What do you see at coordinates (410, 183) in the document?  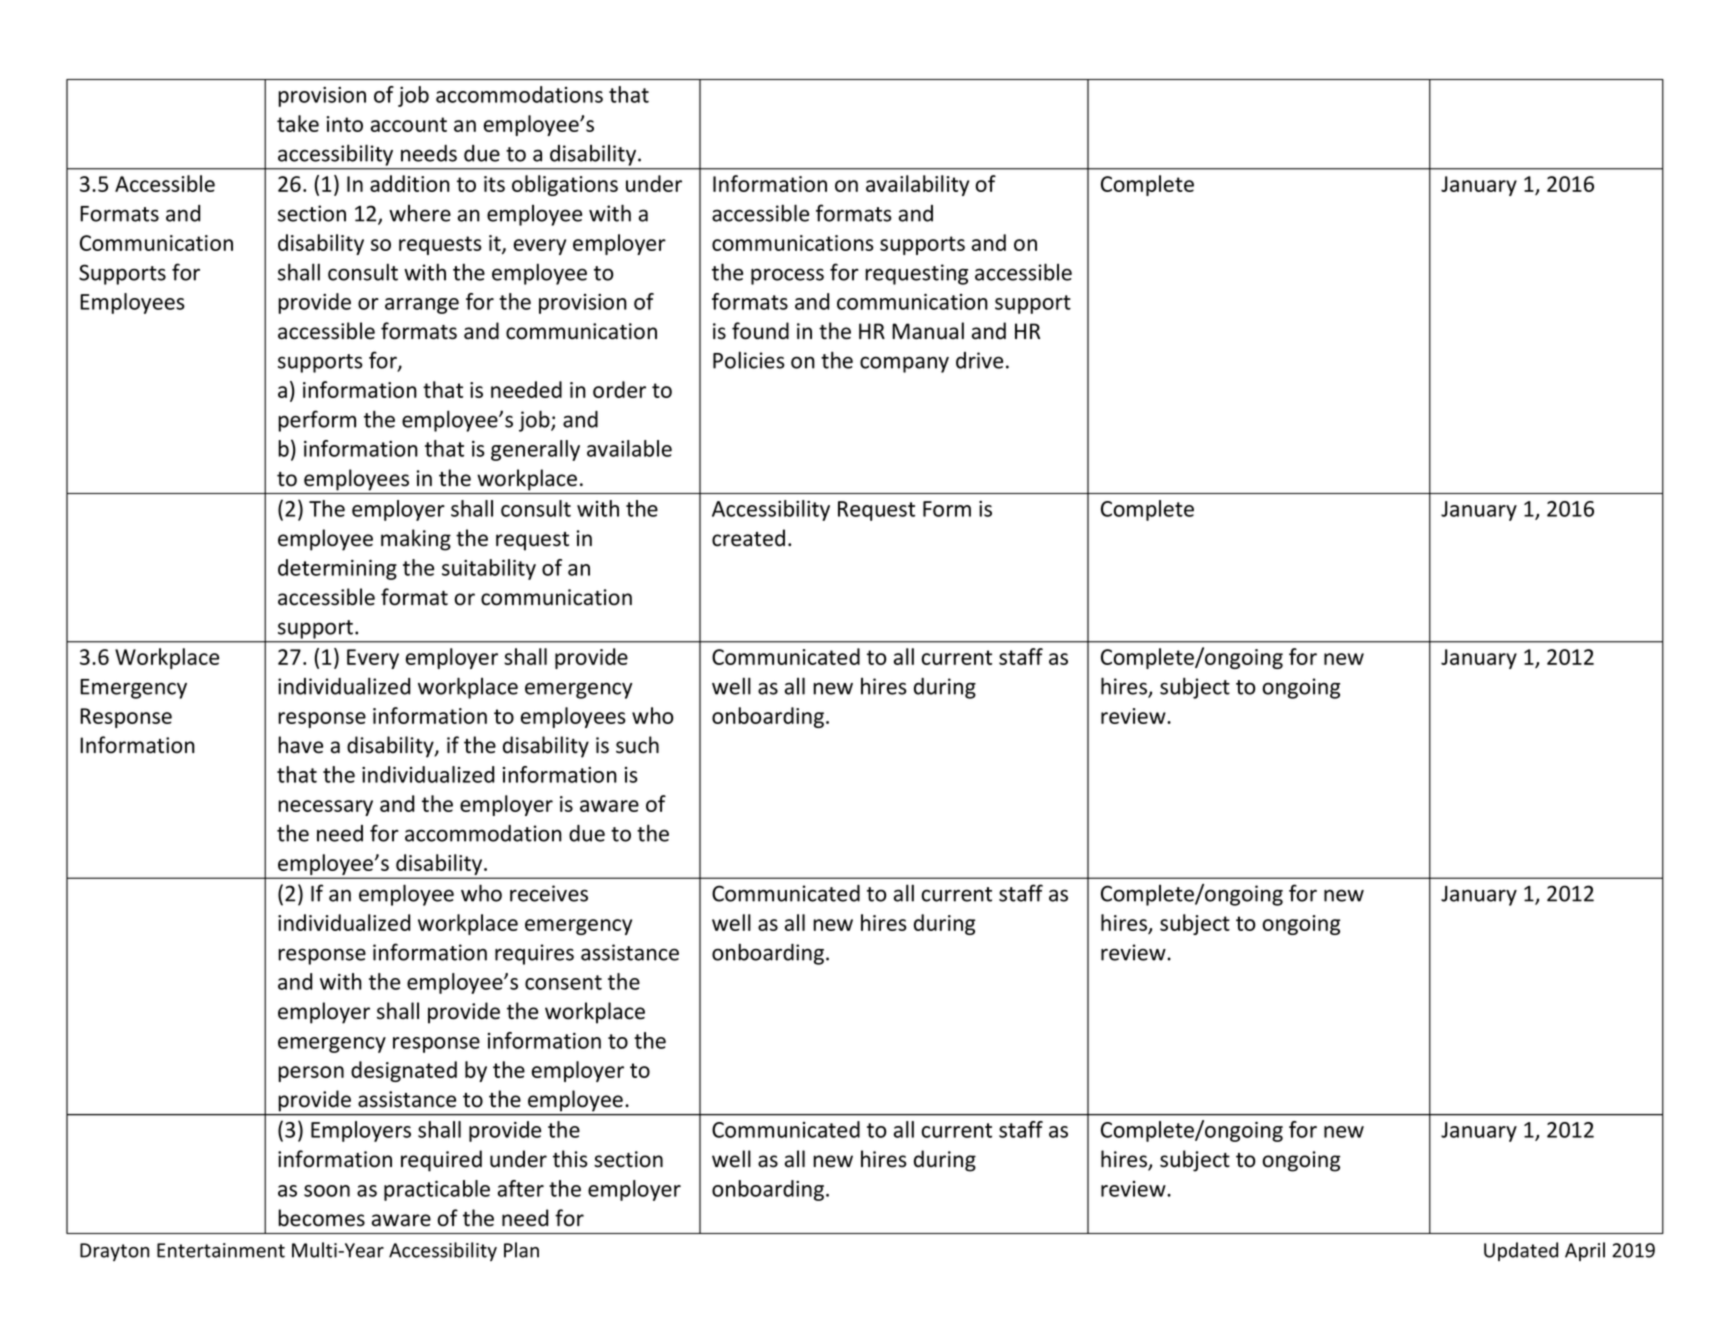 I see `addition` at bounding box center [410, 183].
